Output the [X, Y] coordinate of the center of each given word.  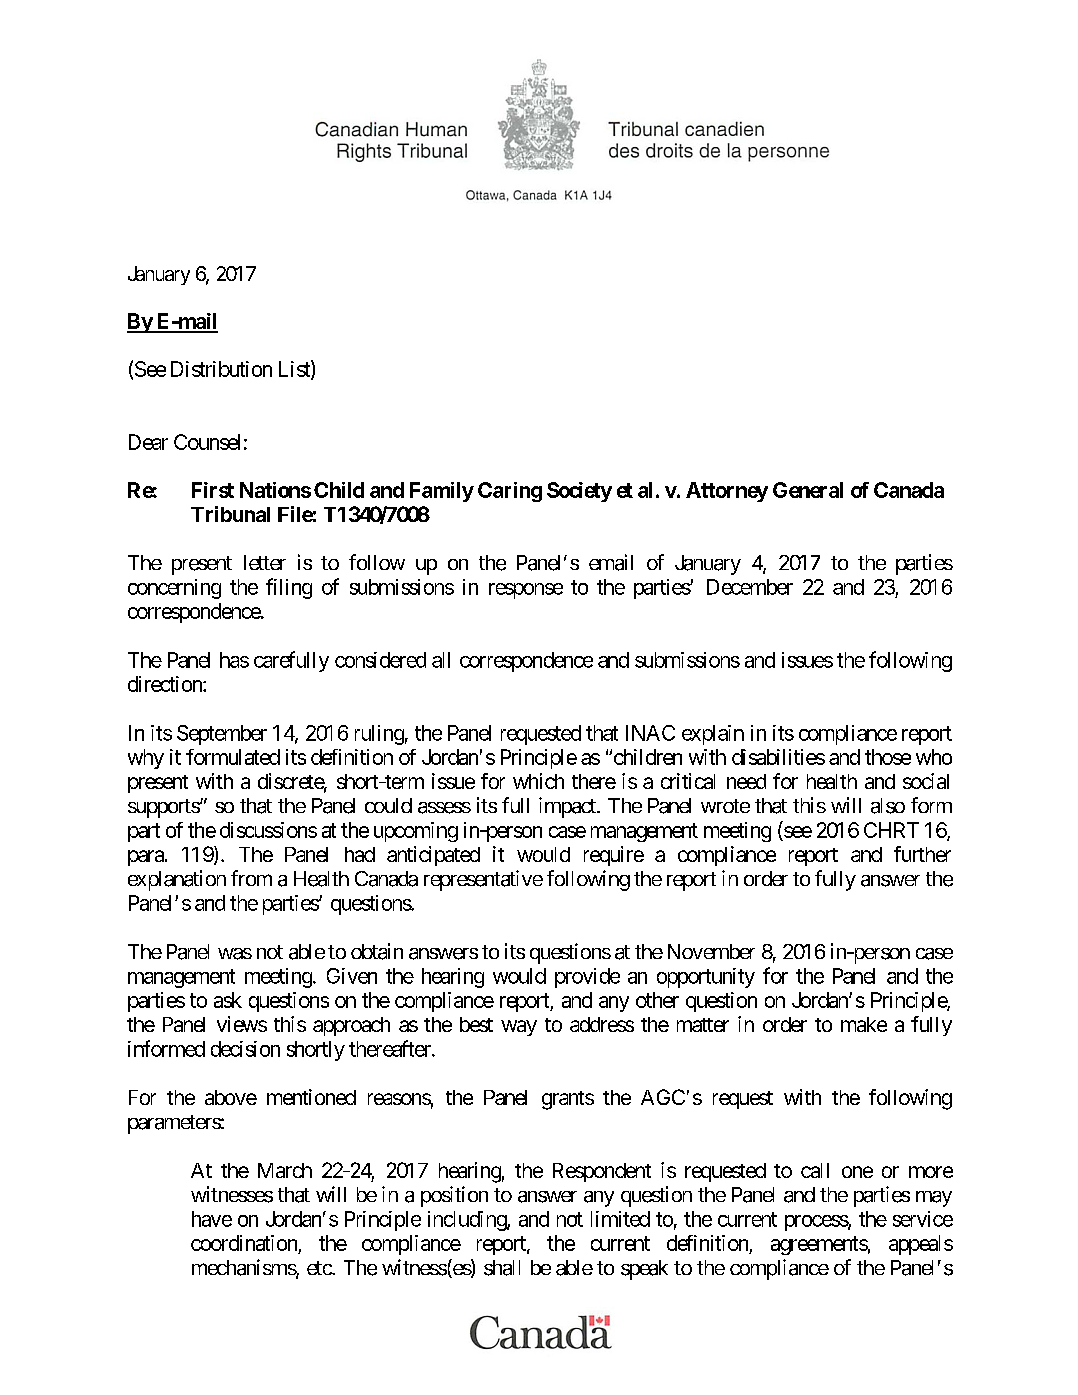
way [519, 1028]
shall [502, 1268]
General [808, 490]
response [526, 591]
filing [289, 588]
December [750, 587]
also [888, 806]
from [251, 878]
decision [245, 1049]
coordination [245, 1244]
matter [703, 1025]
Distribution [221, 369]
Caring [510, 492]
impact [568, 807]
